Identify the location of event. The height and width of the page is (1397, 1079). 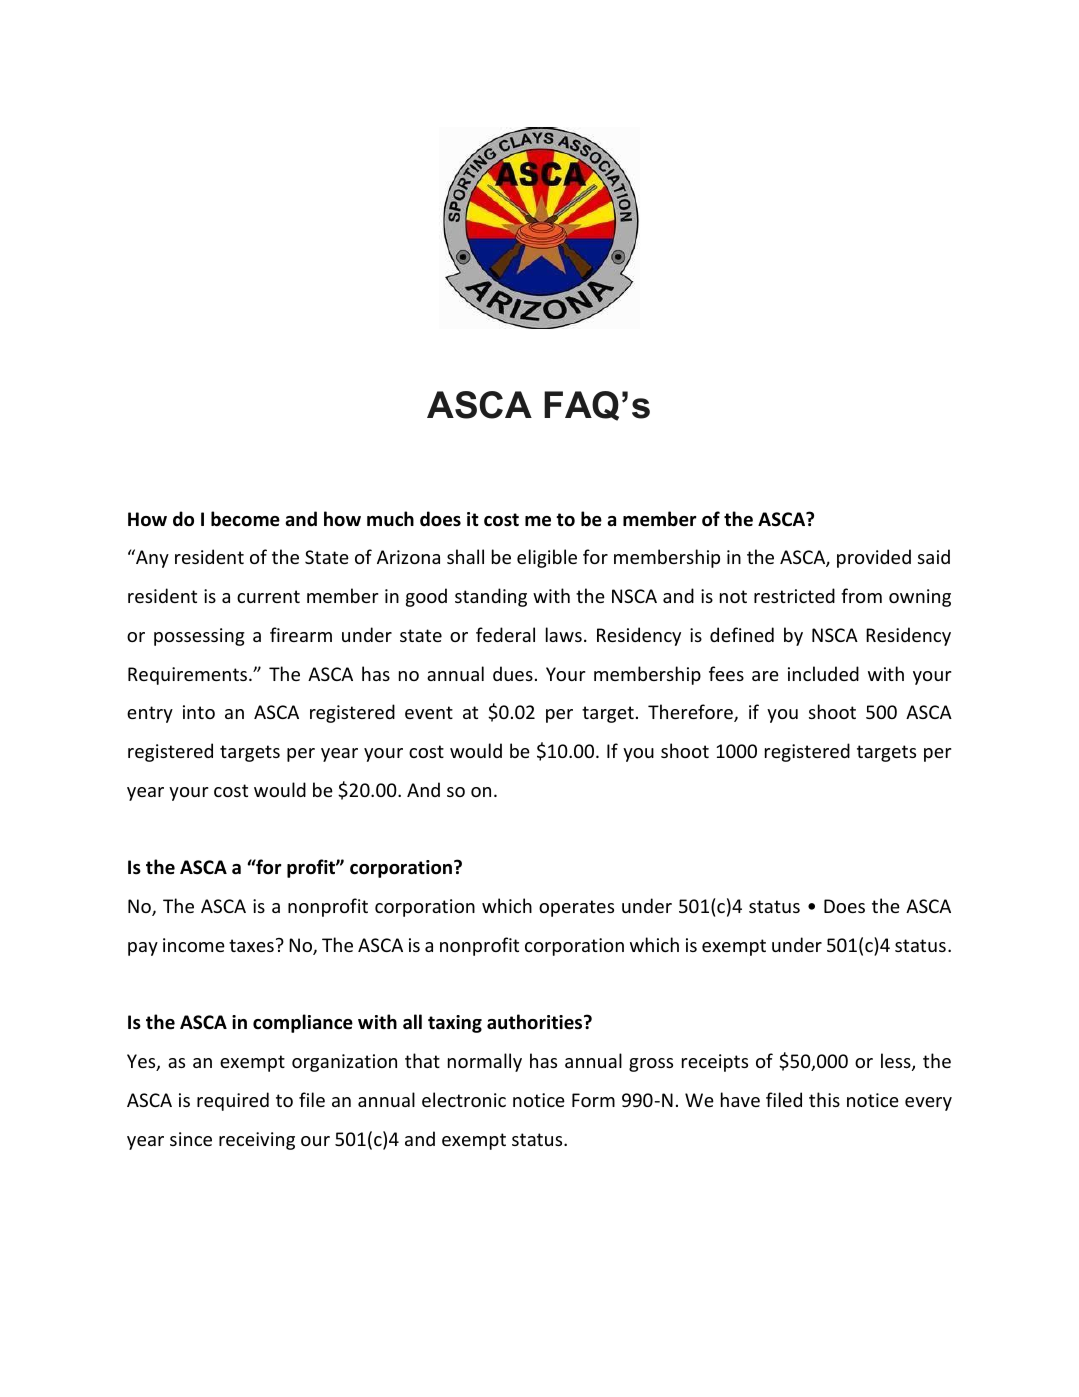
(429, 712).
